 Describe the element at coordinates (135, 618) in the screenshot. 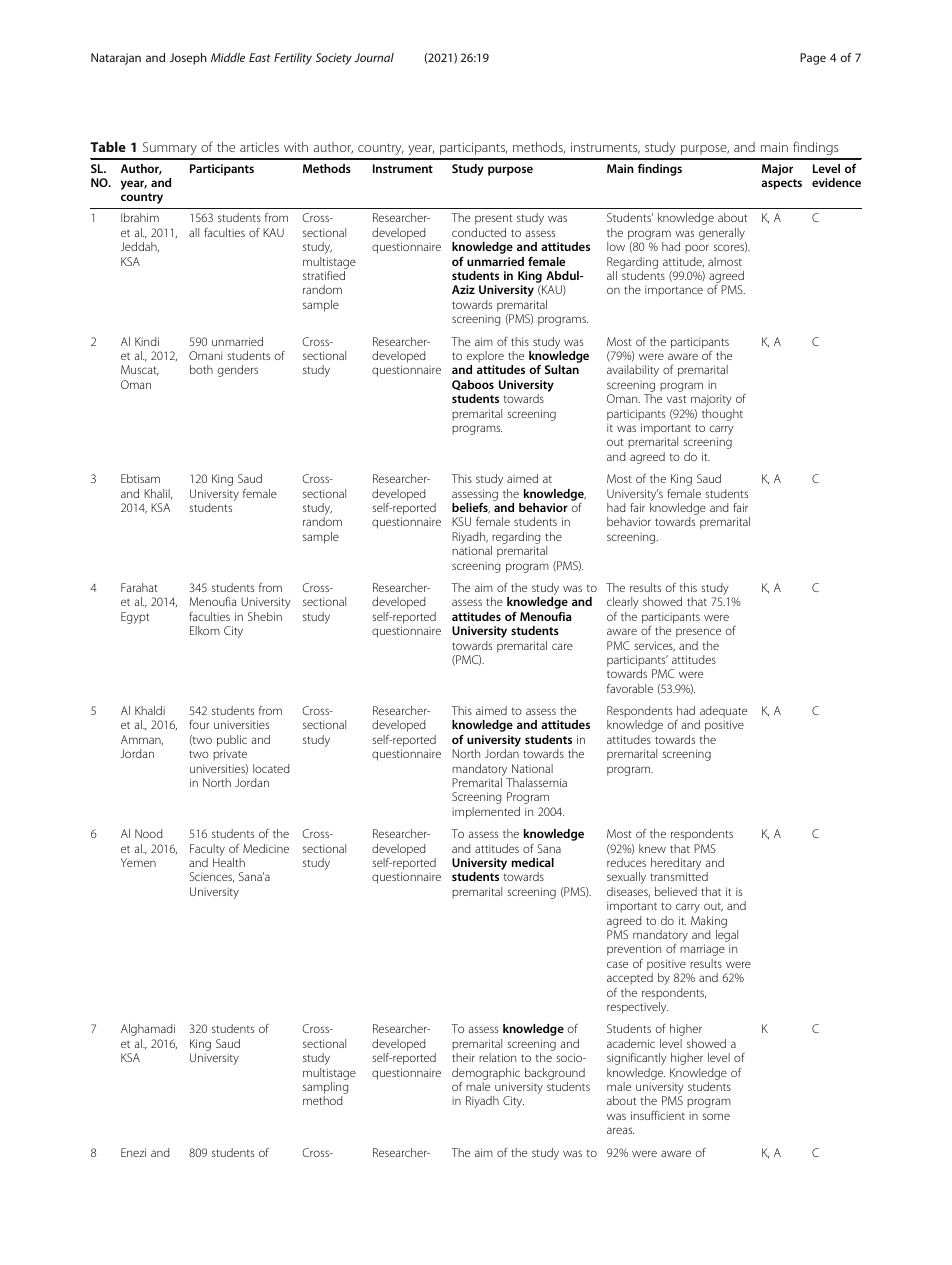

I see `Egypt` at that location.
